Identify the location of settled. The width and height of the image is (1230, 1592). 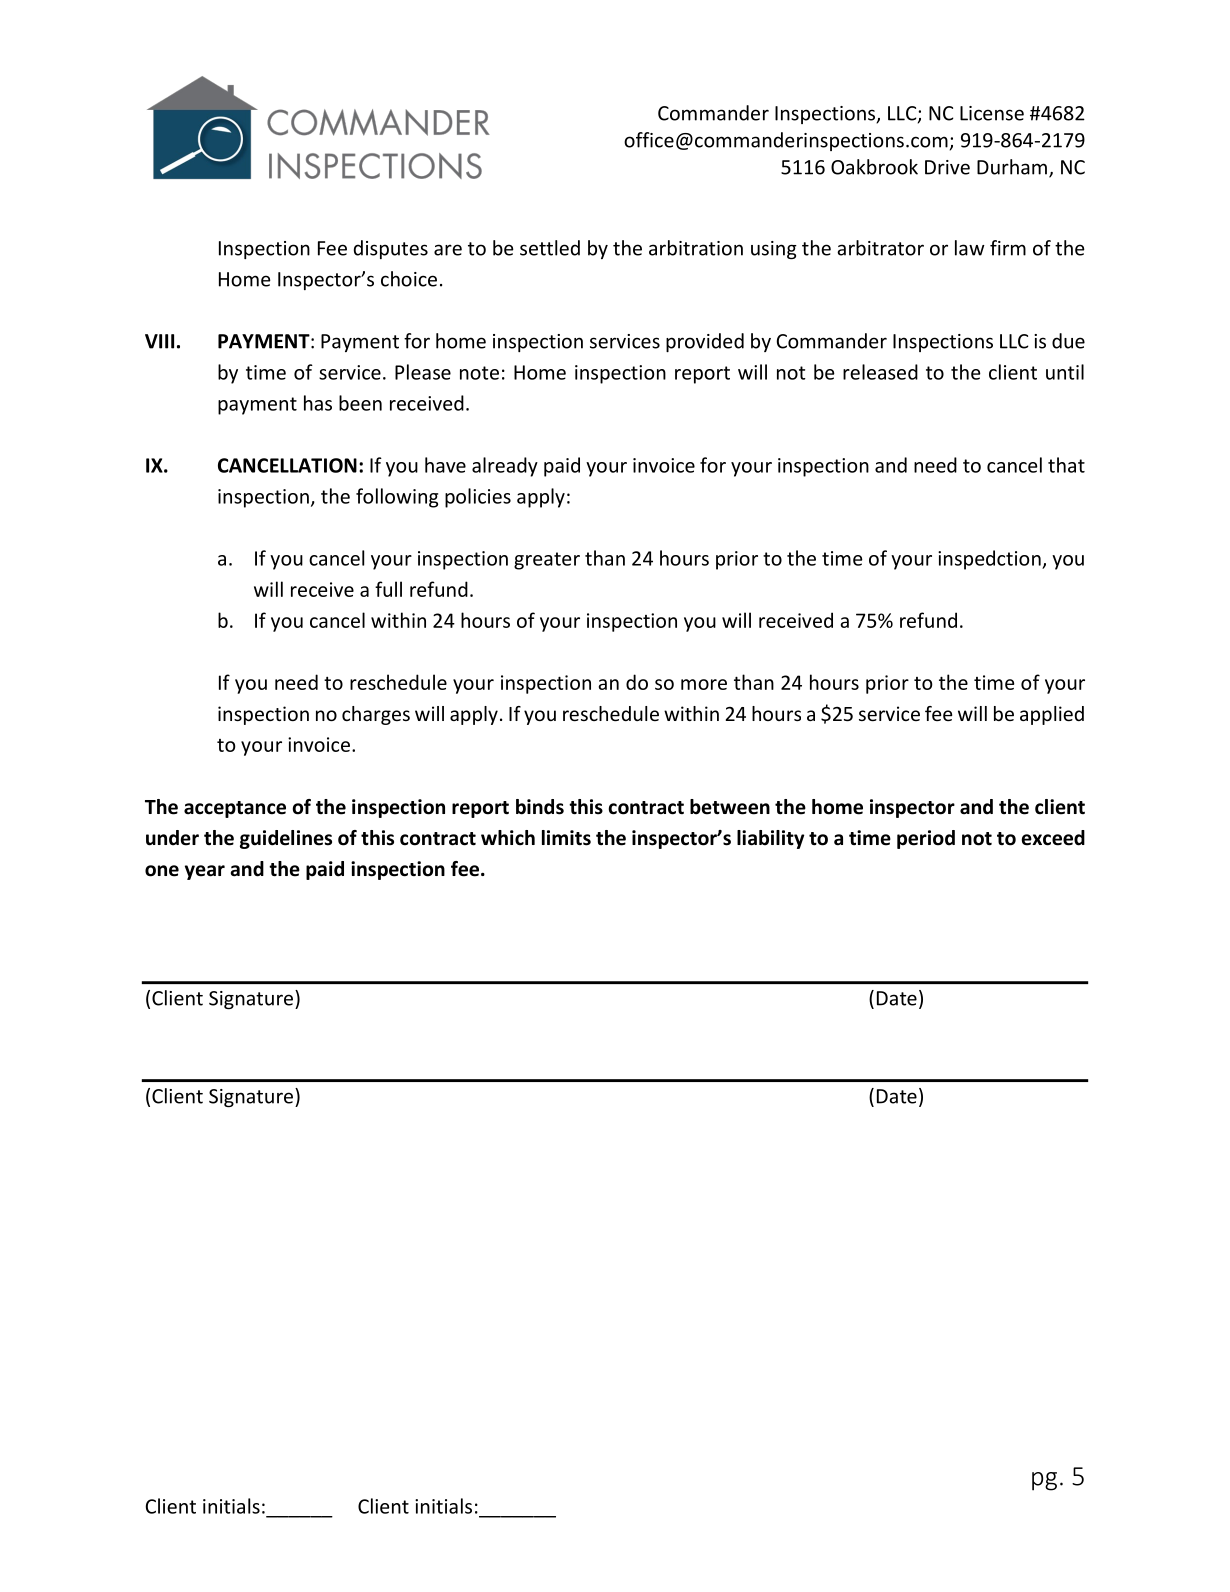
(550, 248).
